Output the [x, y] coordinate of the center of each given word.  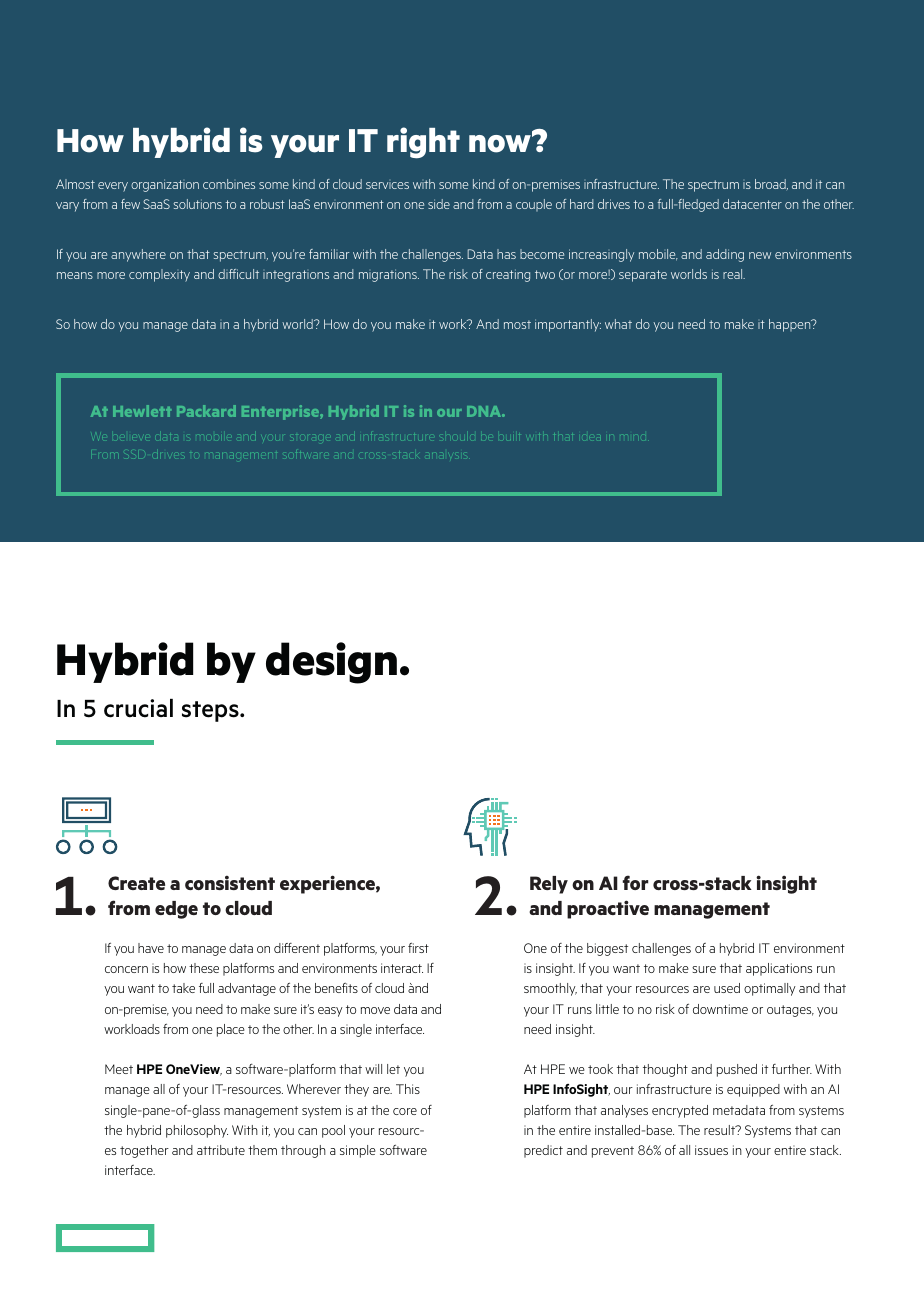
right [423, 143]
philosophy [197, 1131]
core [405, 1111]
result [720, 1130]
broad [771, 184]
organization [165, 185]
